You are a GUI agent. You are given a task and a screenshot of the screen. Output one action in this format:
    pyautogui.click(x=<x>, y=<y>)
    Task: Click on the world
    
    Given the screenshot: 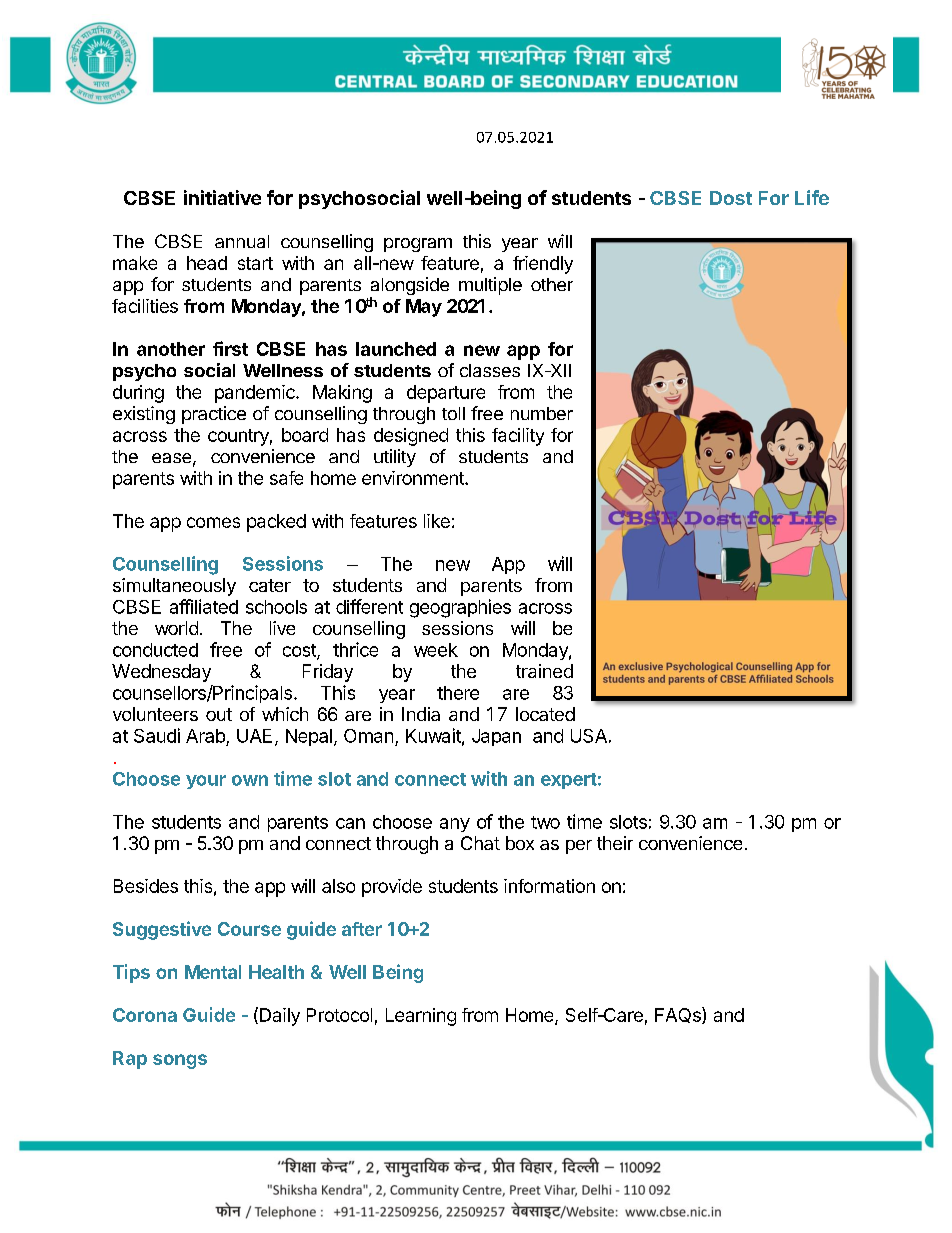 What is the action you would take?
    pyautogui.click(x=176, y=628)
